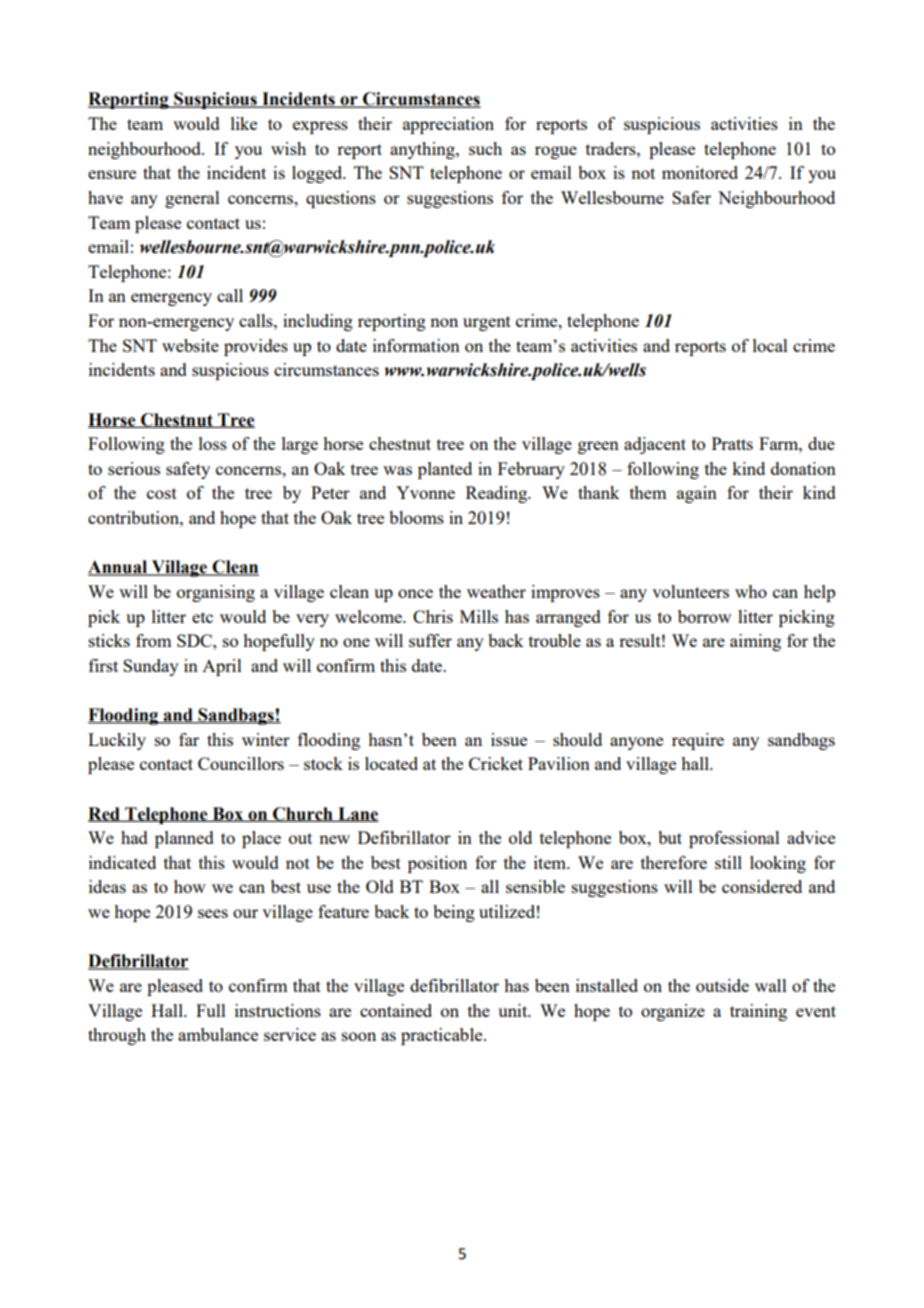 Image resolution: width=924 pixels, height=1308 pixels. Describe the element at coordinates (218, 1034) in the document. I see `ambulance` at that location.
